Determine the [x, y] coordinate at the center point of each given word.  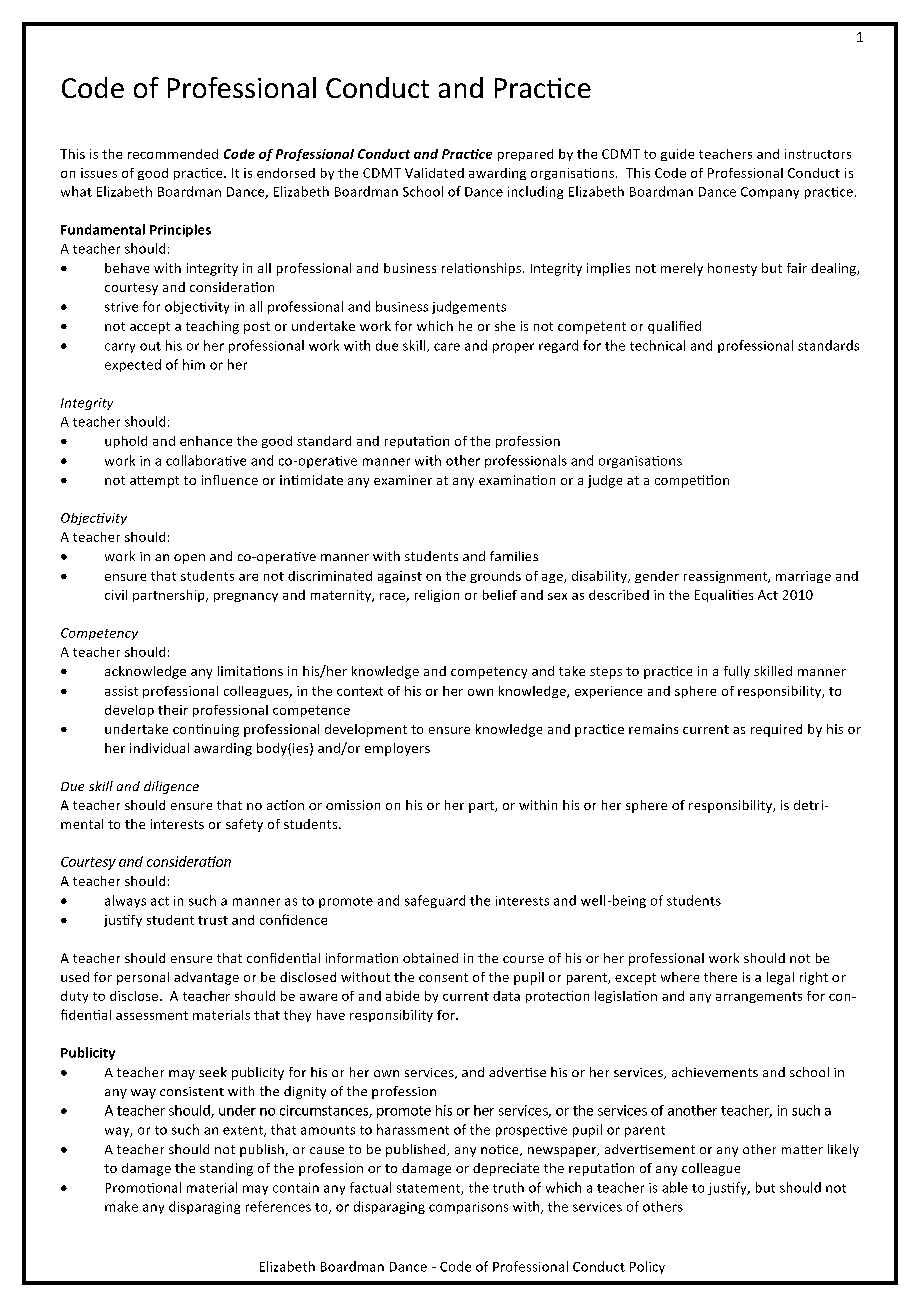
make [121, 1206]
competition [692, 481]
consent [443, 977]
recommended [173, 154]
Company [770, 193]
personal [143, 978]
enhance [206, 441]
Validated [434, 173]
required [776, 730]
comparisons [468, 1208]
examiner [403, 480]
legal [780, 978]
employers [397, 749]
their [173, 710]
